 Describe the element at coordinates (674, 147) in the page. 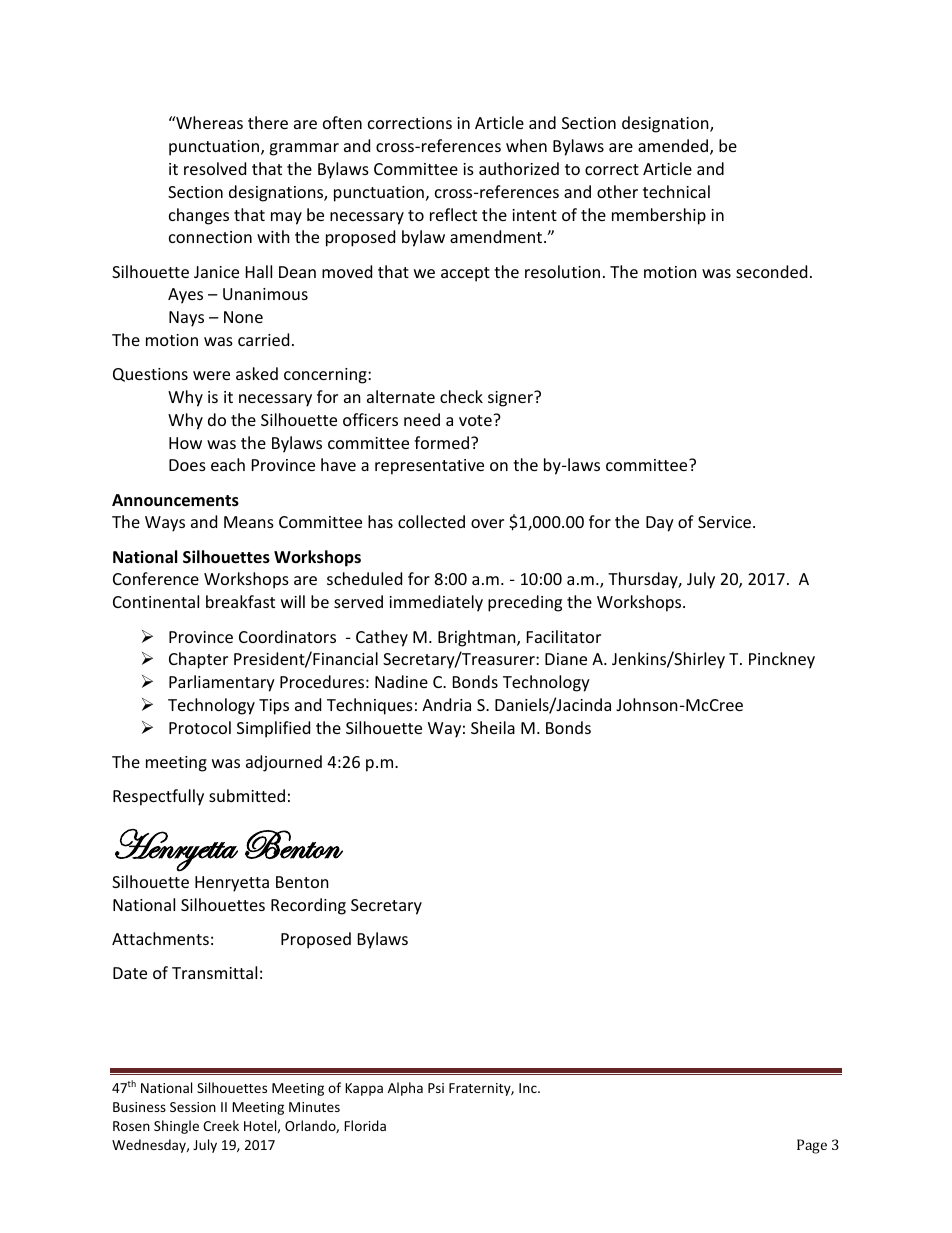

I see `amended` at that location.
